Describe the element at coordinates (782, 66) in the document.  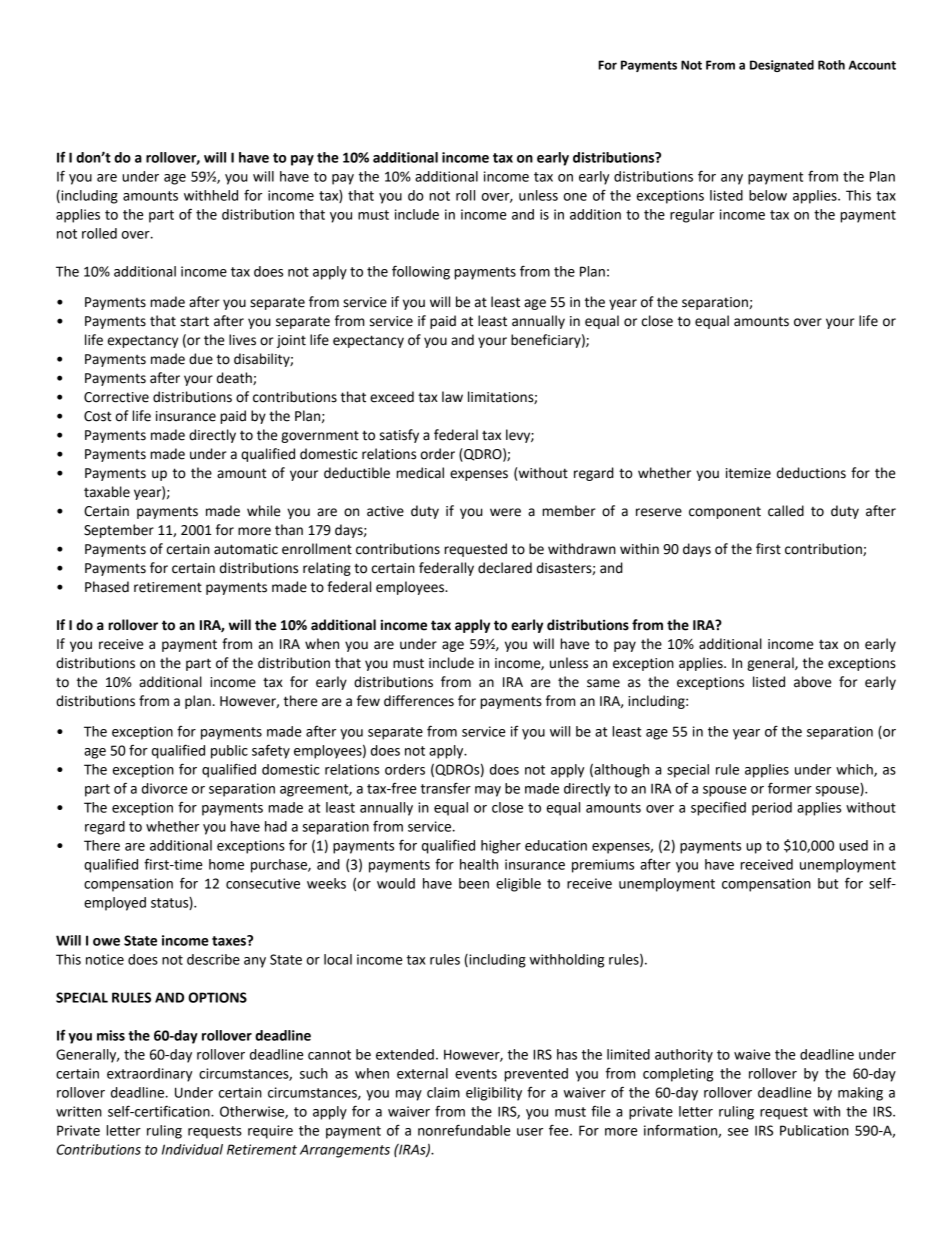
I see `Designated` at that location.
